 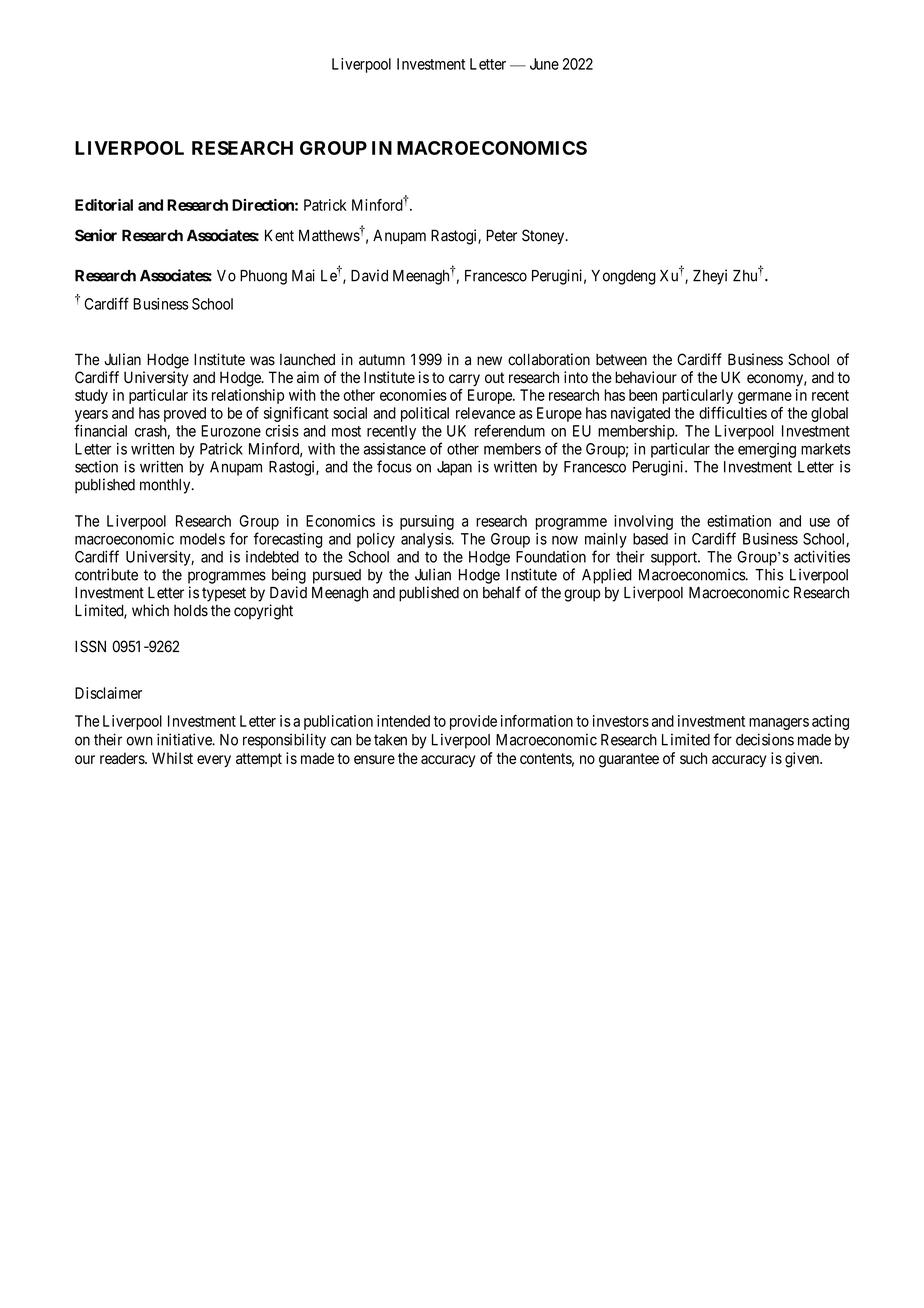 What do you see at coordinates (502, 592) in the document?
I see `behalf` at bounding box center [502, 592].
